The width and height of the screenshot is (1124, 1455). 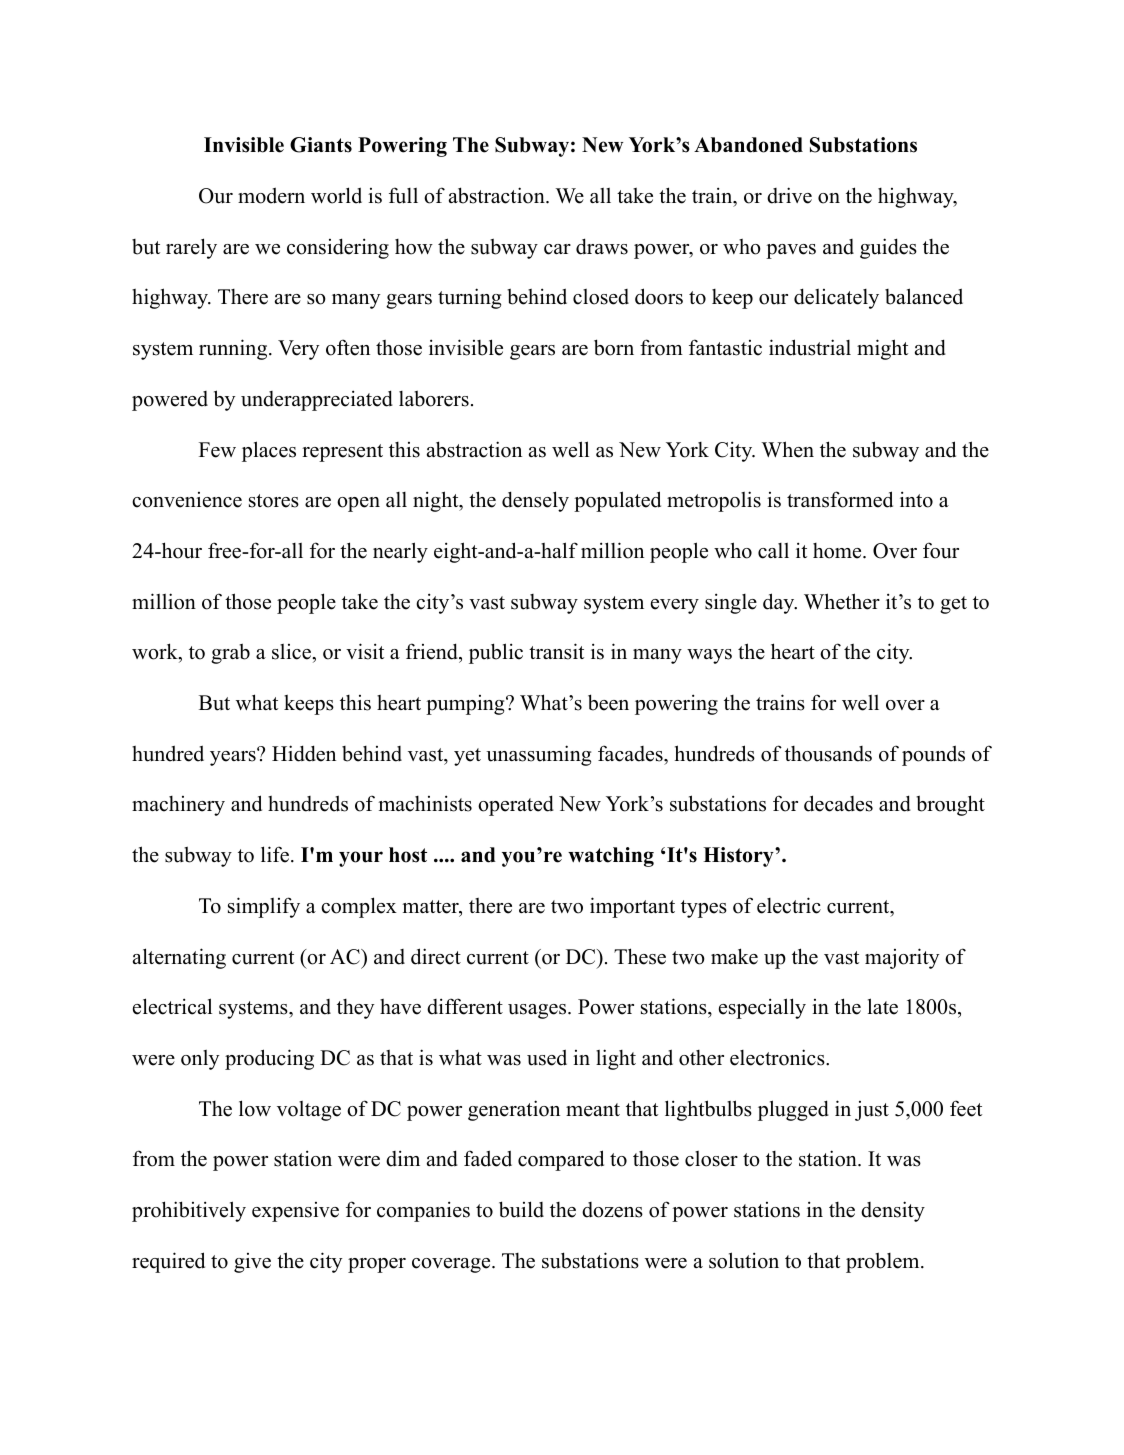 I want to click on drive, so click(x=789, y=195).
